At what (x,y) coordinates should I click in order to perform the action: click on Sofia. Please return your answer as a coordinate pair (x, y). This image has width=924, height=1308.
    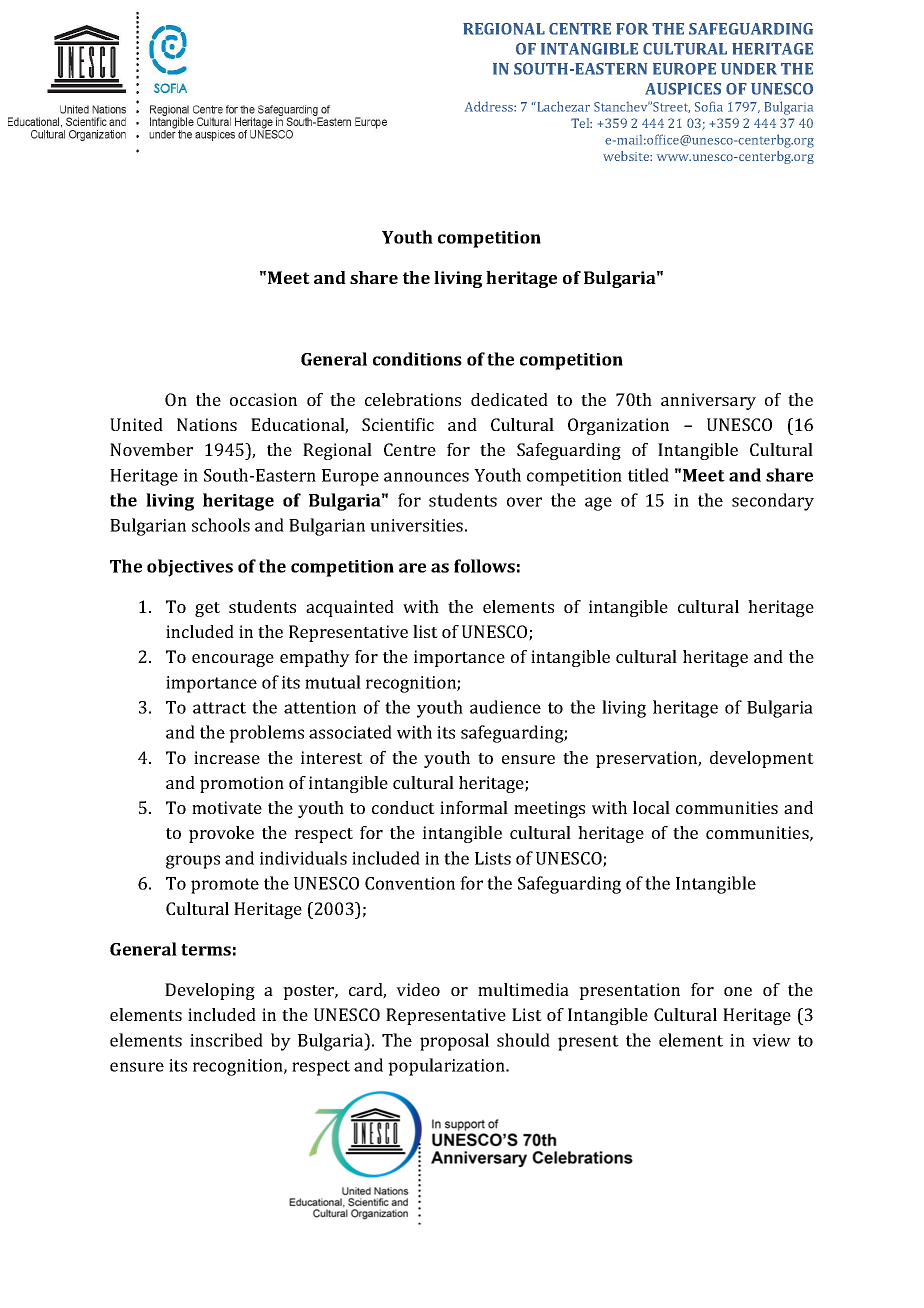
    Looking at the image, I should click on (709, 106).
